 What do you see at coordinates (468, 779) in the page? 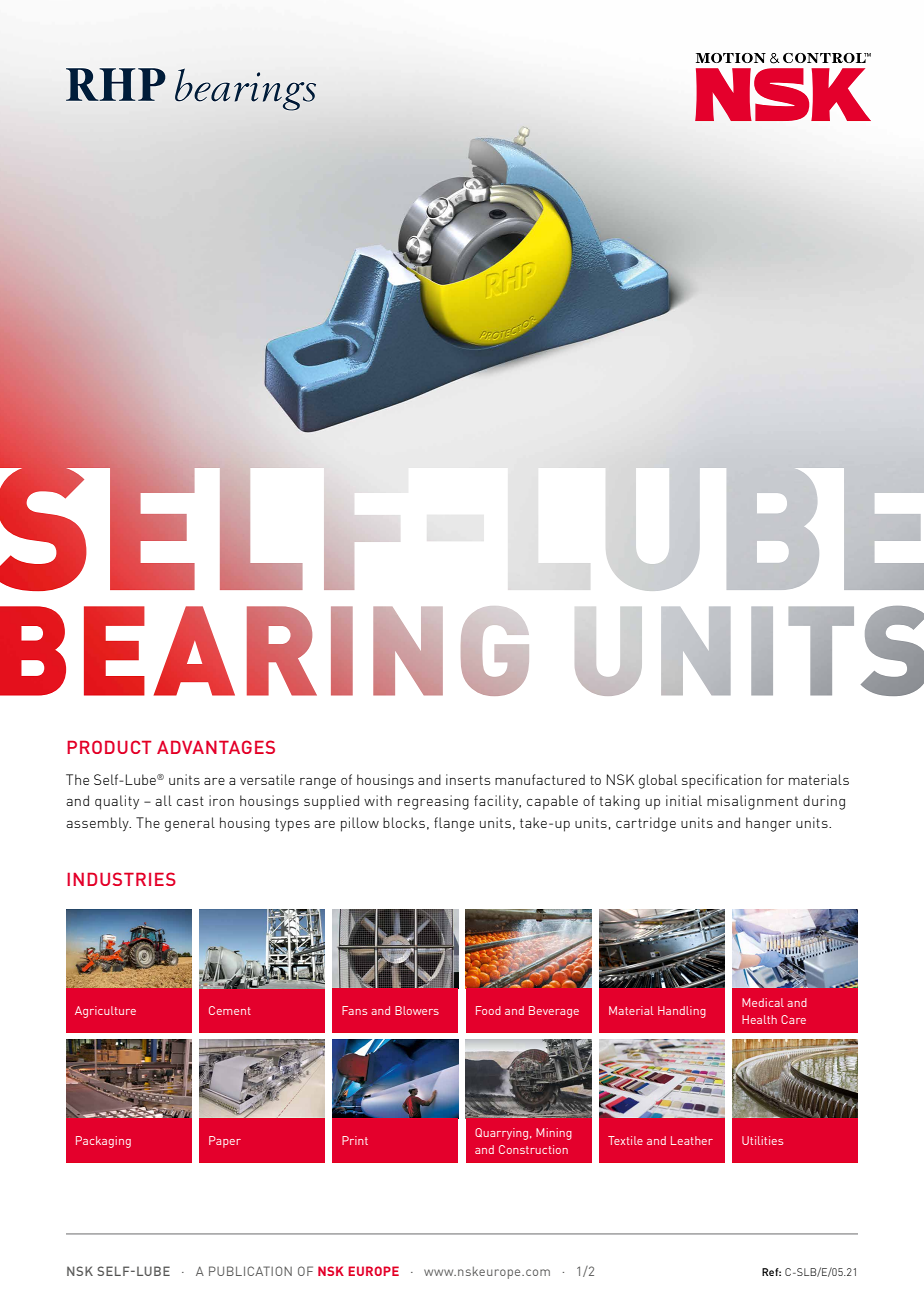
I see `inserts` at bounding box center [468, 779].
